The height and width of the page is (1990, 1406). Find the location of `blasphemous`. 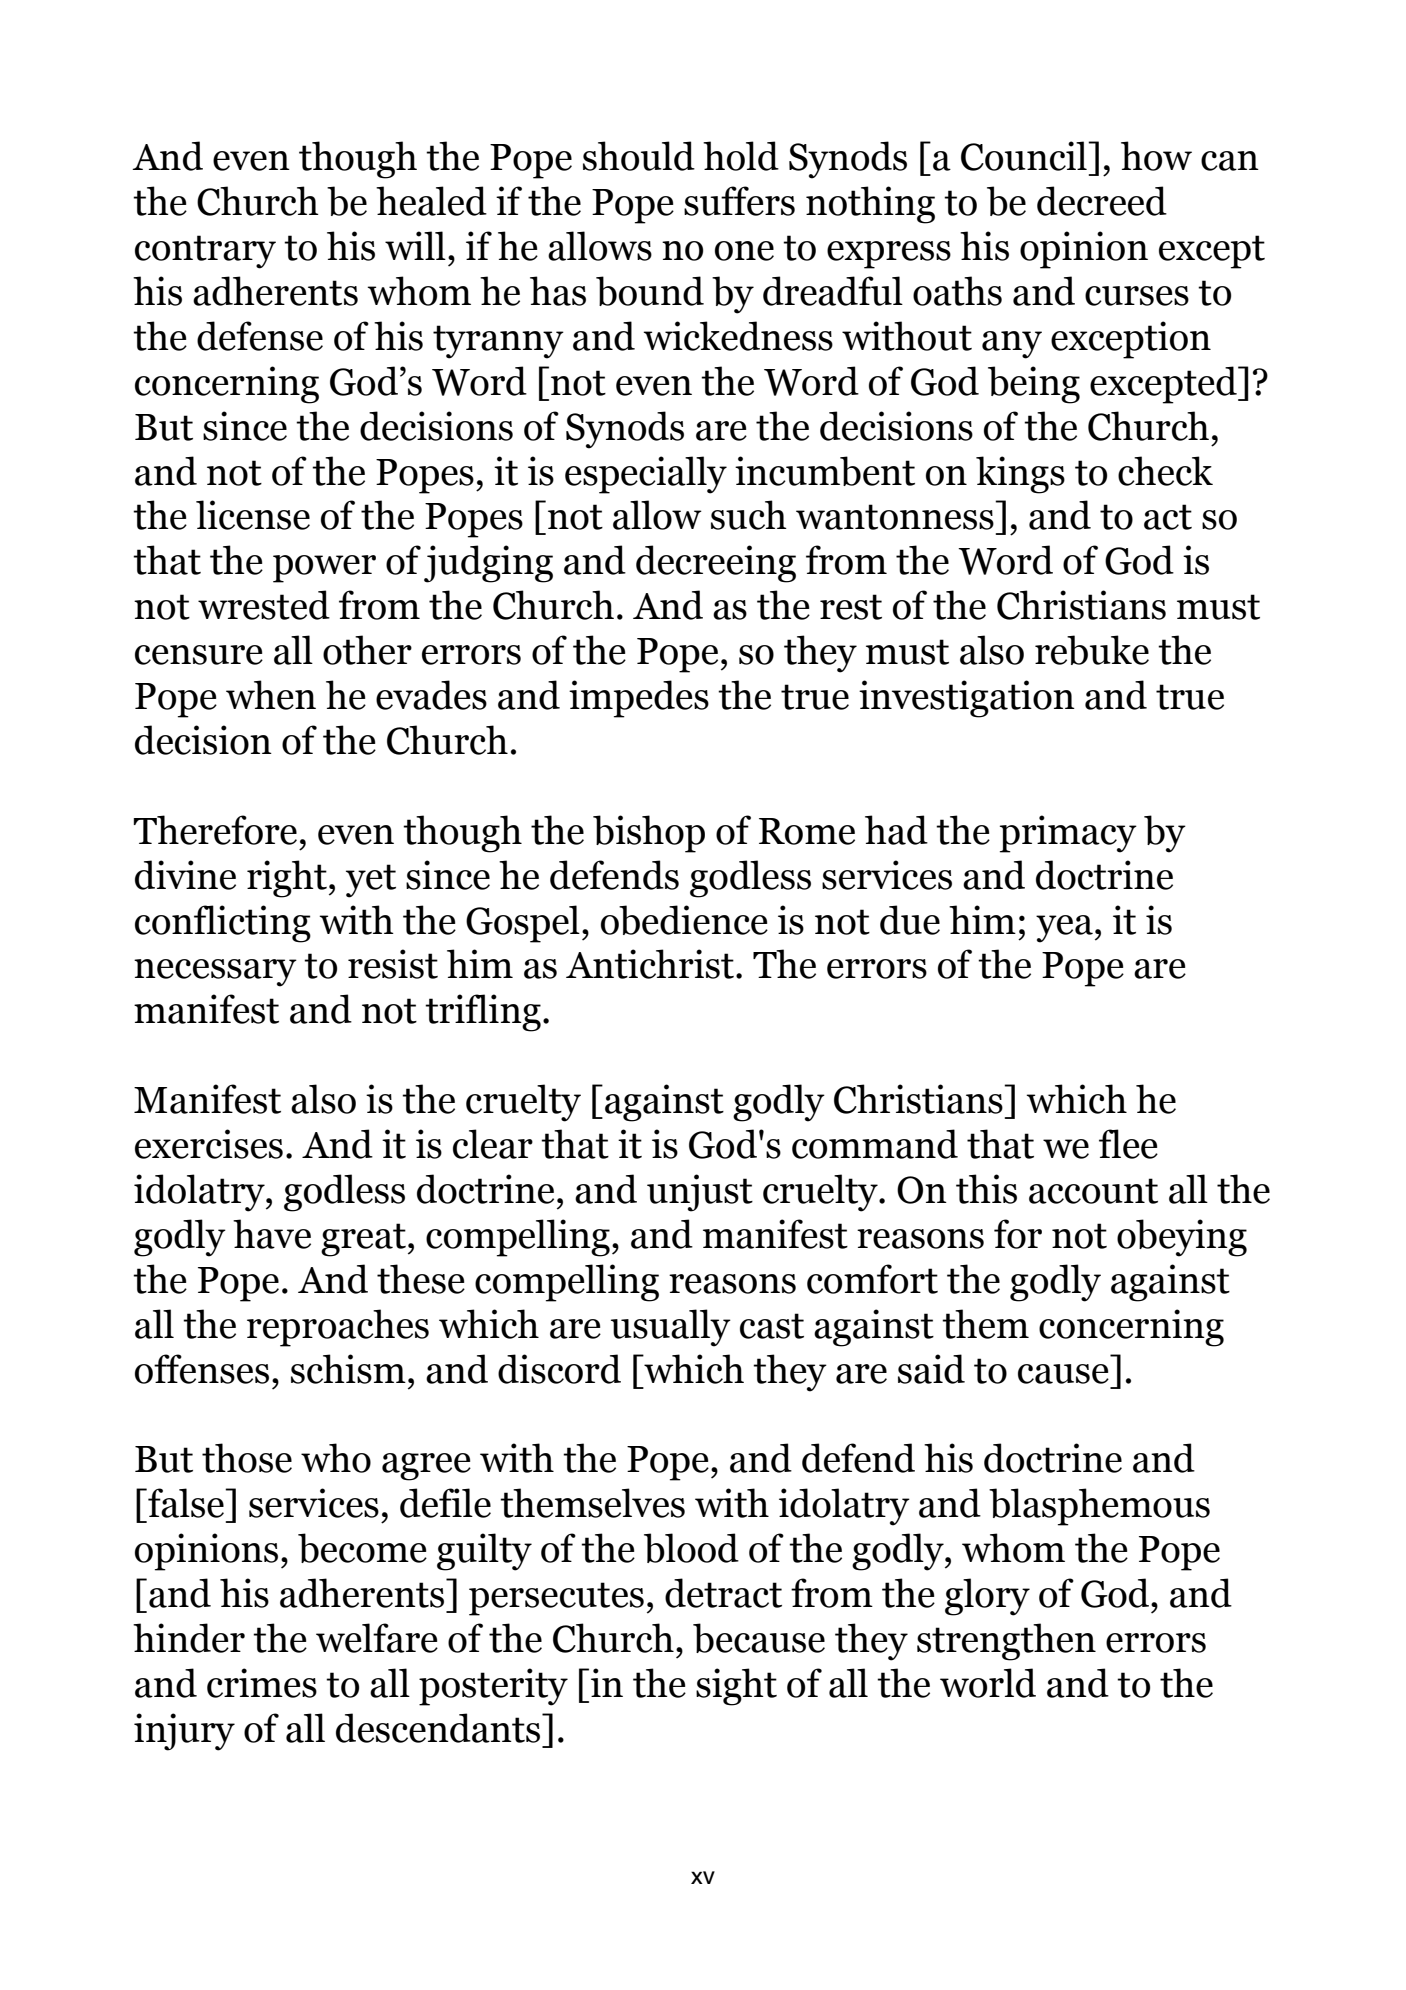

blasphemous is located at coordinates (1099, 1507).
